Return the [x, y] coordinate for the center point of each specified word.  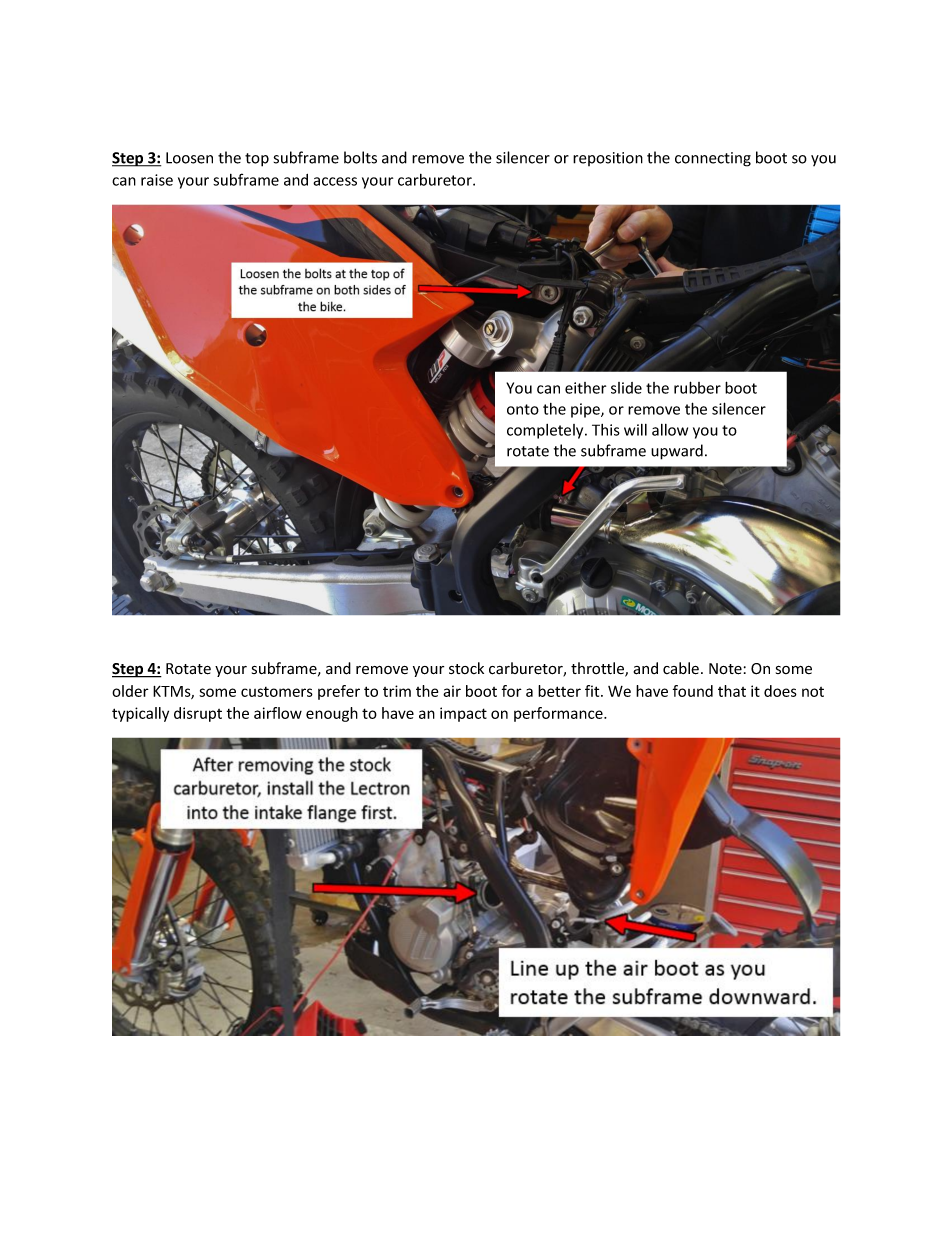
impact [463, 714]
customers [277, 692]
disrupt [198, 714]
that [732, 691]
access [335, 181]
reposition [608, 159]
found [693, 691]
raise [157, 180]
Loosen [189, 158]
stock [466, 668]
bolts [360, 157]
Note [725, 669]
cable [681, 668]
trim [397, 691]
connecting [713, 159]
